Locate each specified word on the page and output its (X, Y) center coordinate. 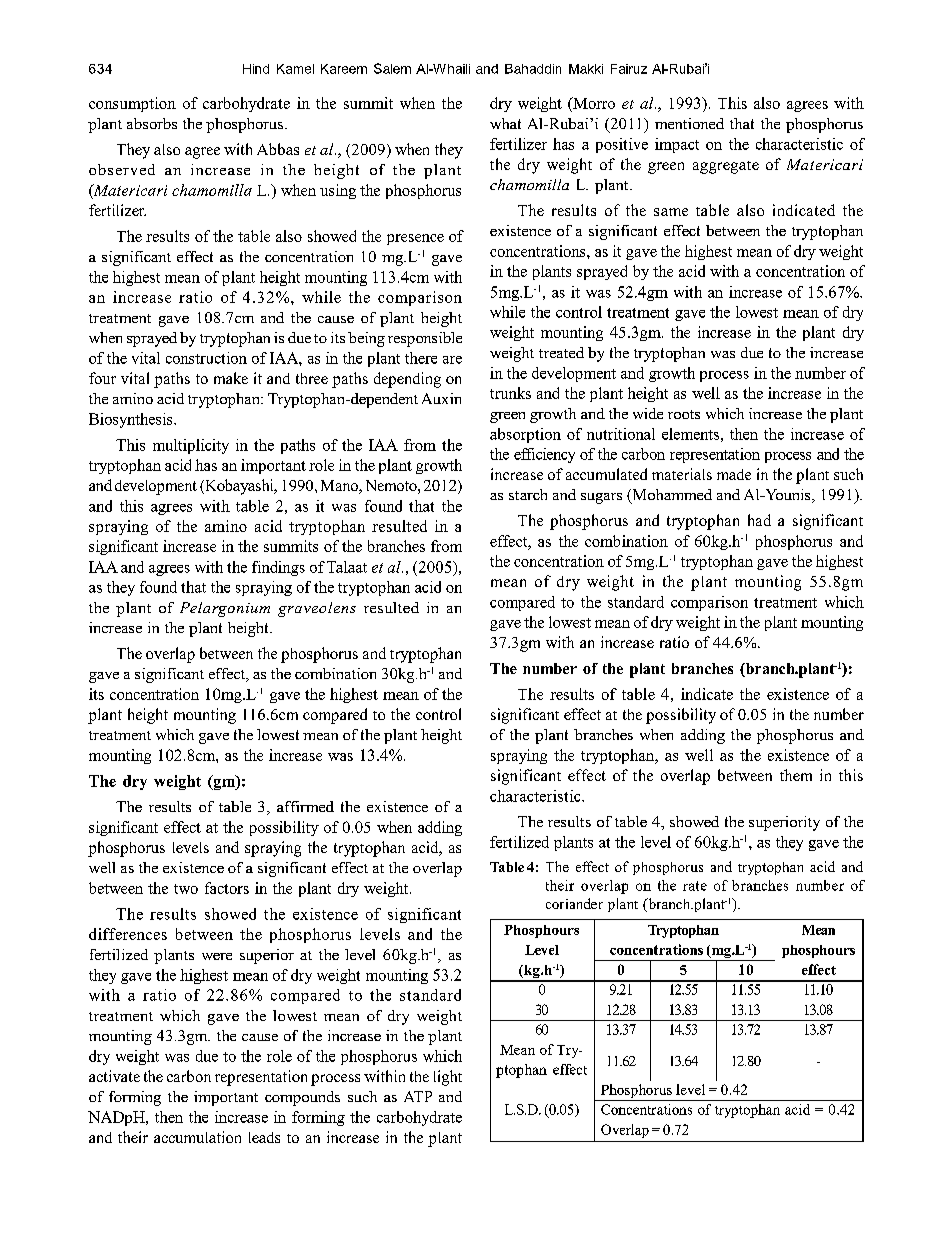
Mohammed (671, 496)
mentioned (689, 123)
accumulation (197, 1137)
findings (278, 568)
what (505, 123)
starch (528, 494)
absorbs (152, 123)
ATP (418, 1096)
